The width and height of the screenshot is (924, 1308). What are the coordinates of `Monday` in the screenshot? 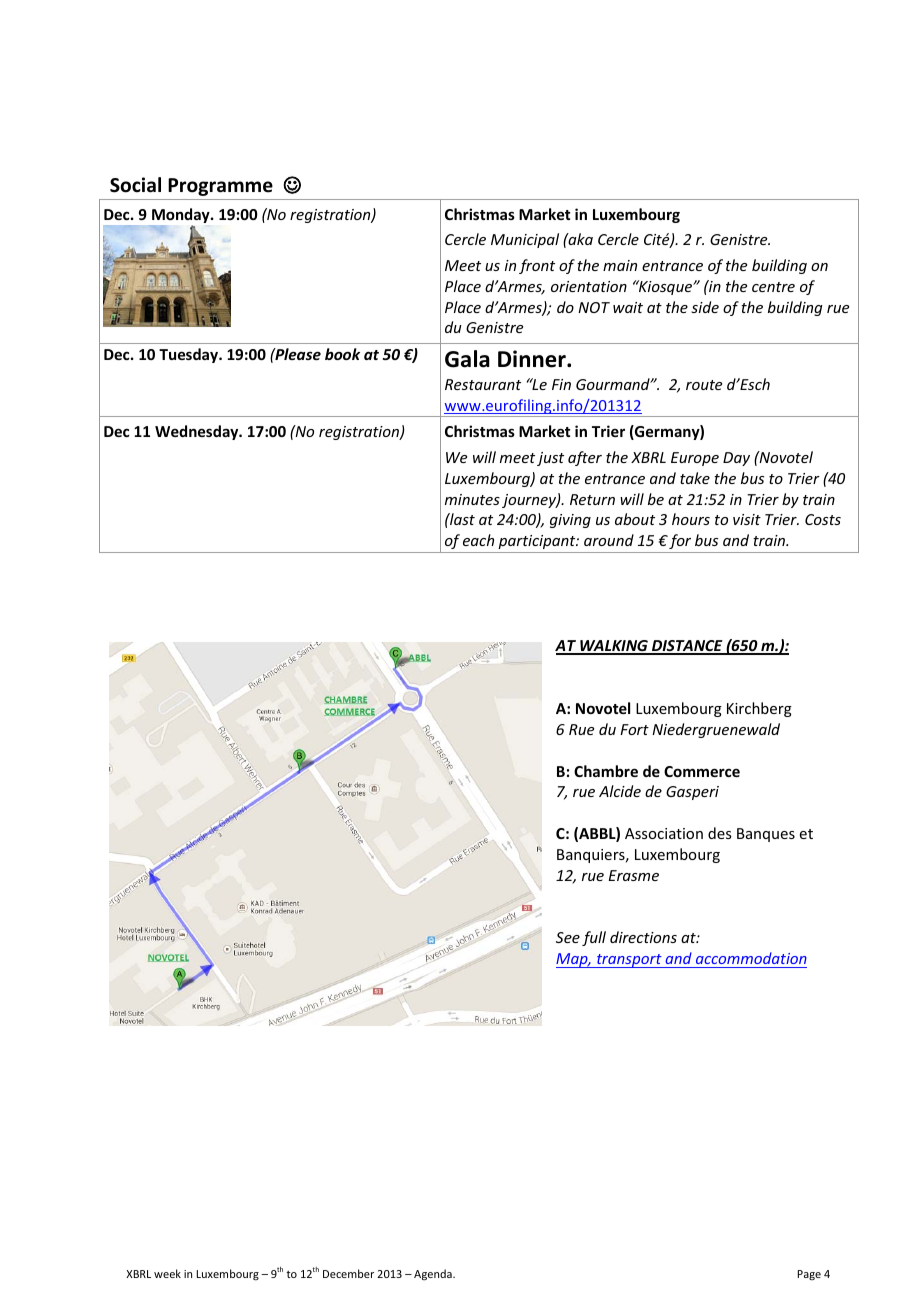 It's located at (181, 217).
